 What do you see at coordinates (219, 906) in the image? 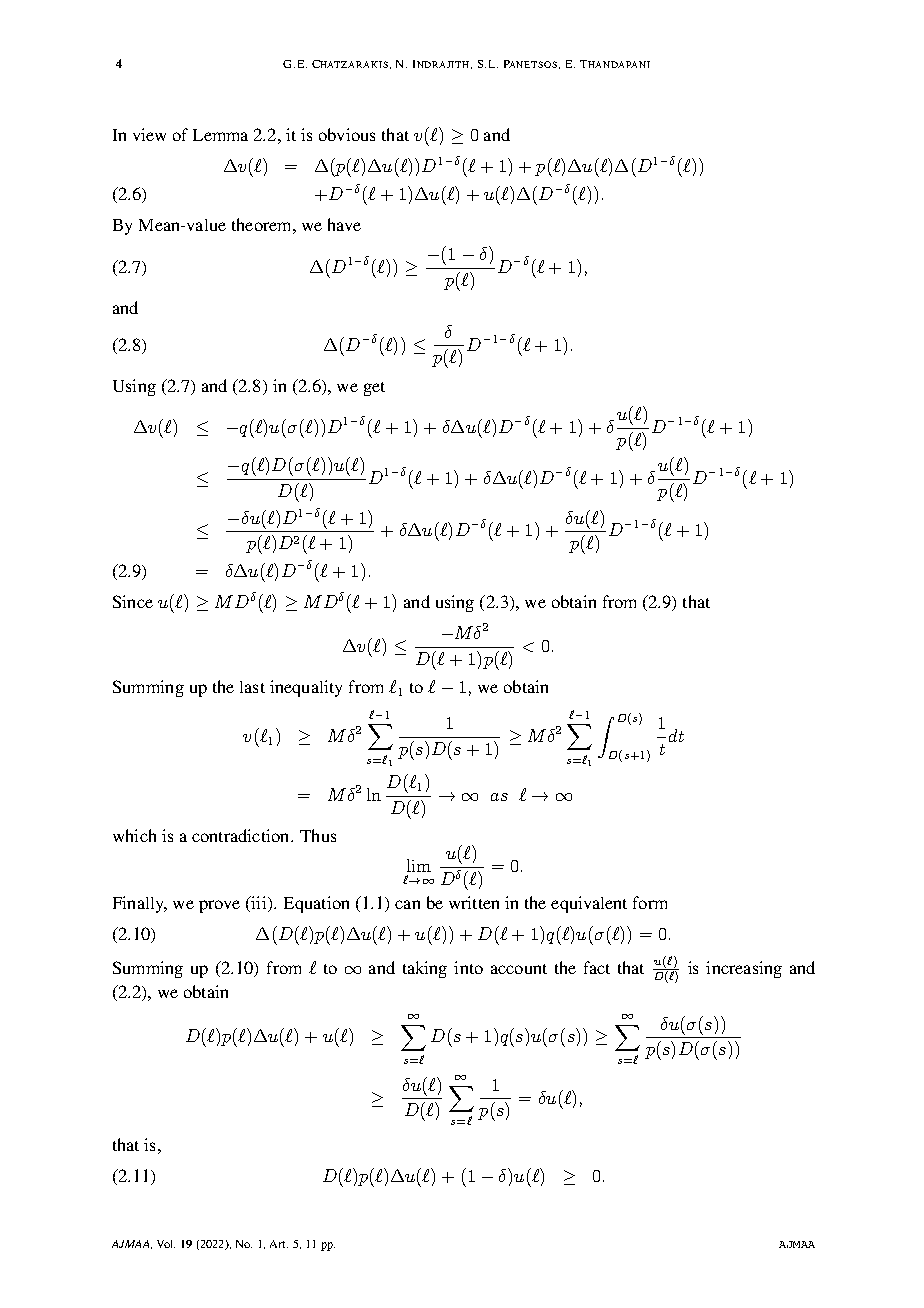
I see `prove` at bounding box center [219, 906].
